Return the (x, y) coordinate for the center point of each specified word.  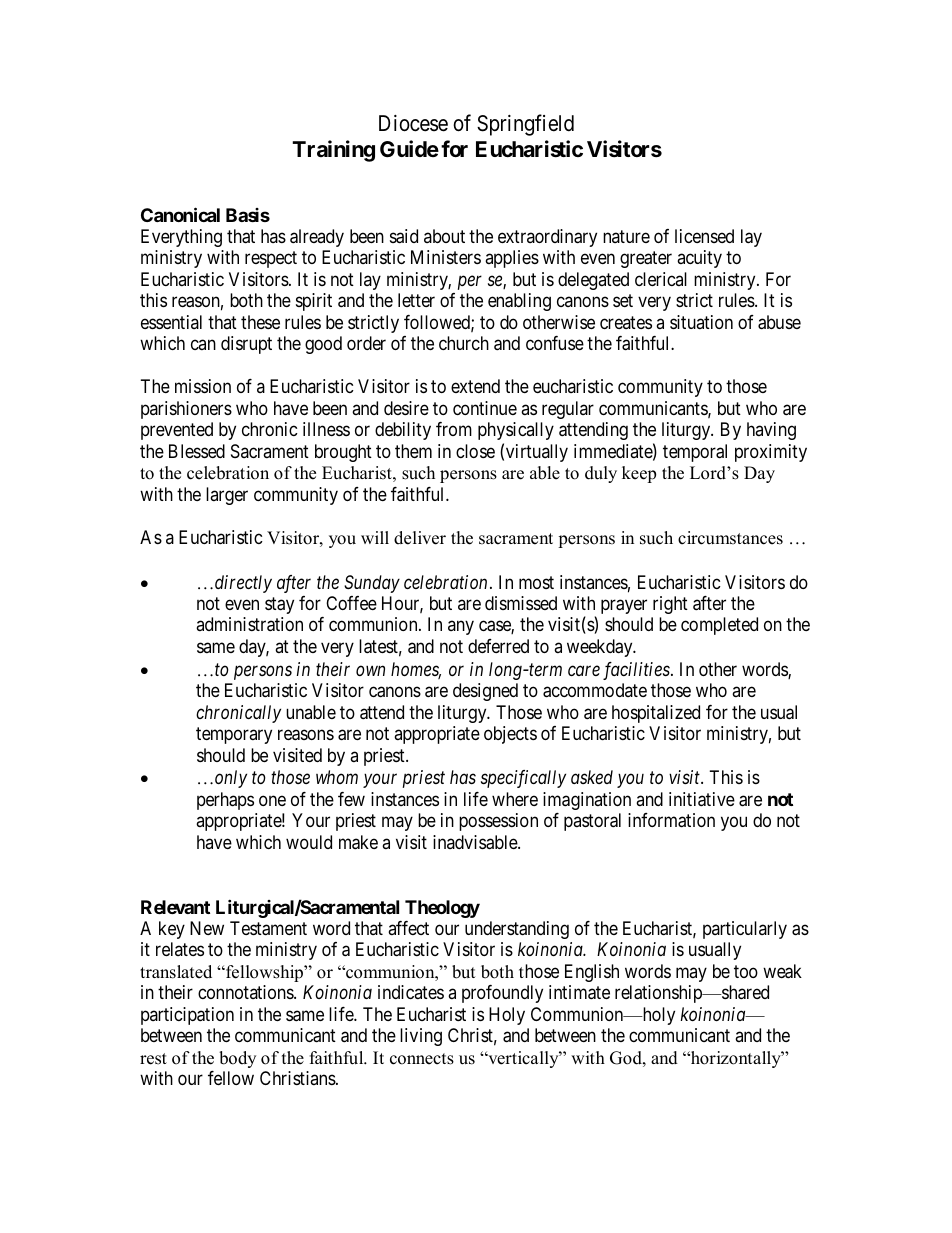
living (421, 1037)
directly (243, 584)
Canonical (180, 214)
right (670, 605)
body (237, 1059)
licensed (704, 236)
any (461, 628)
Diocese (413, 123)
